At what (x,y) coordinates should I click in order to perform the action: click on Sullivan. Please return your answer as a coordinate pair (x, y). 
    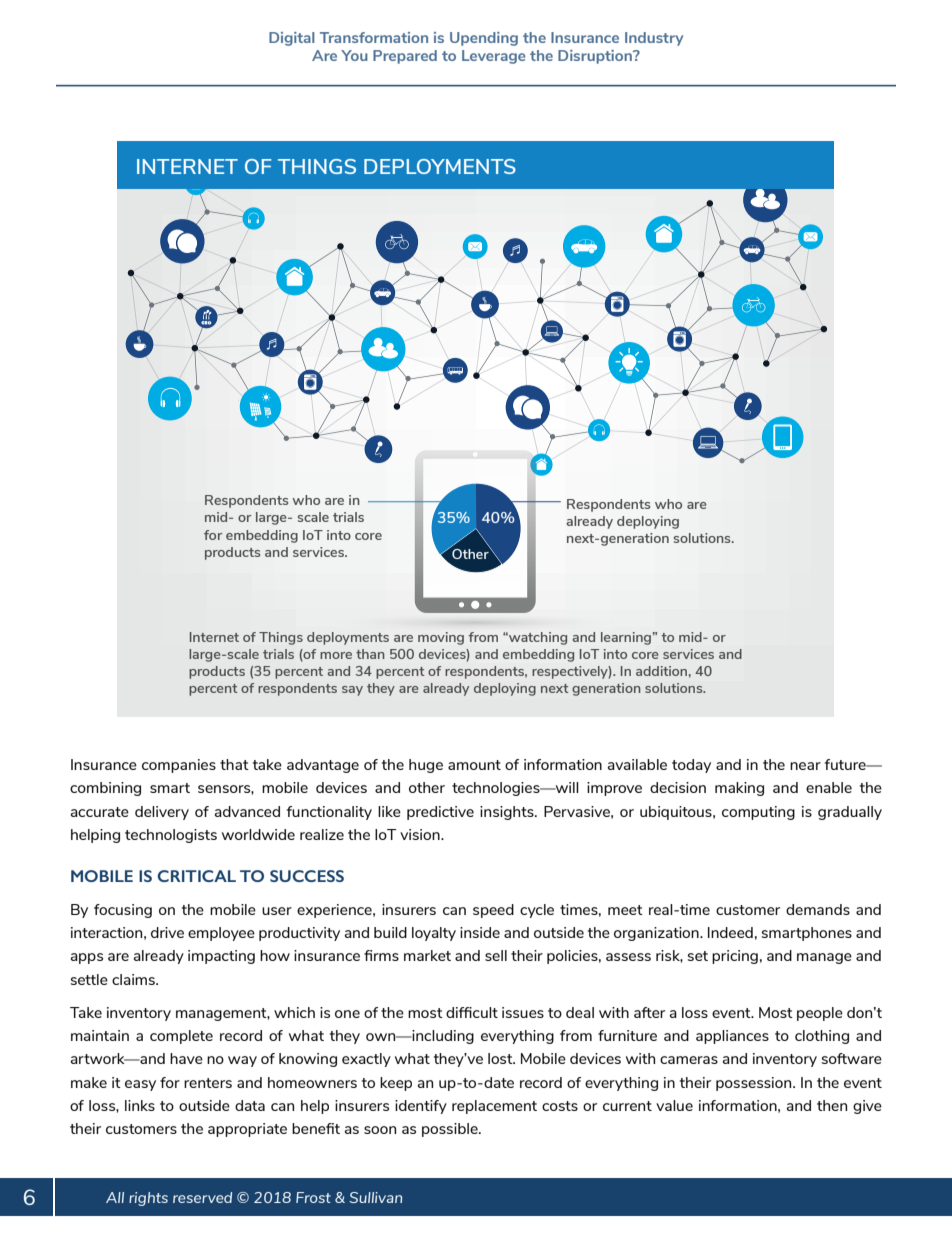
    Looking at the image, I should click on (375, 1197).
